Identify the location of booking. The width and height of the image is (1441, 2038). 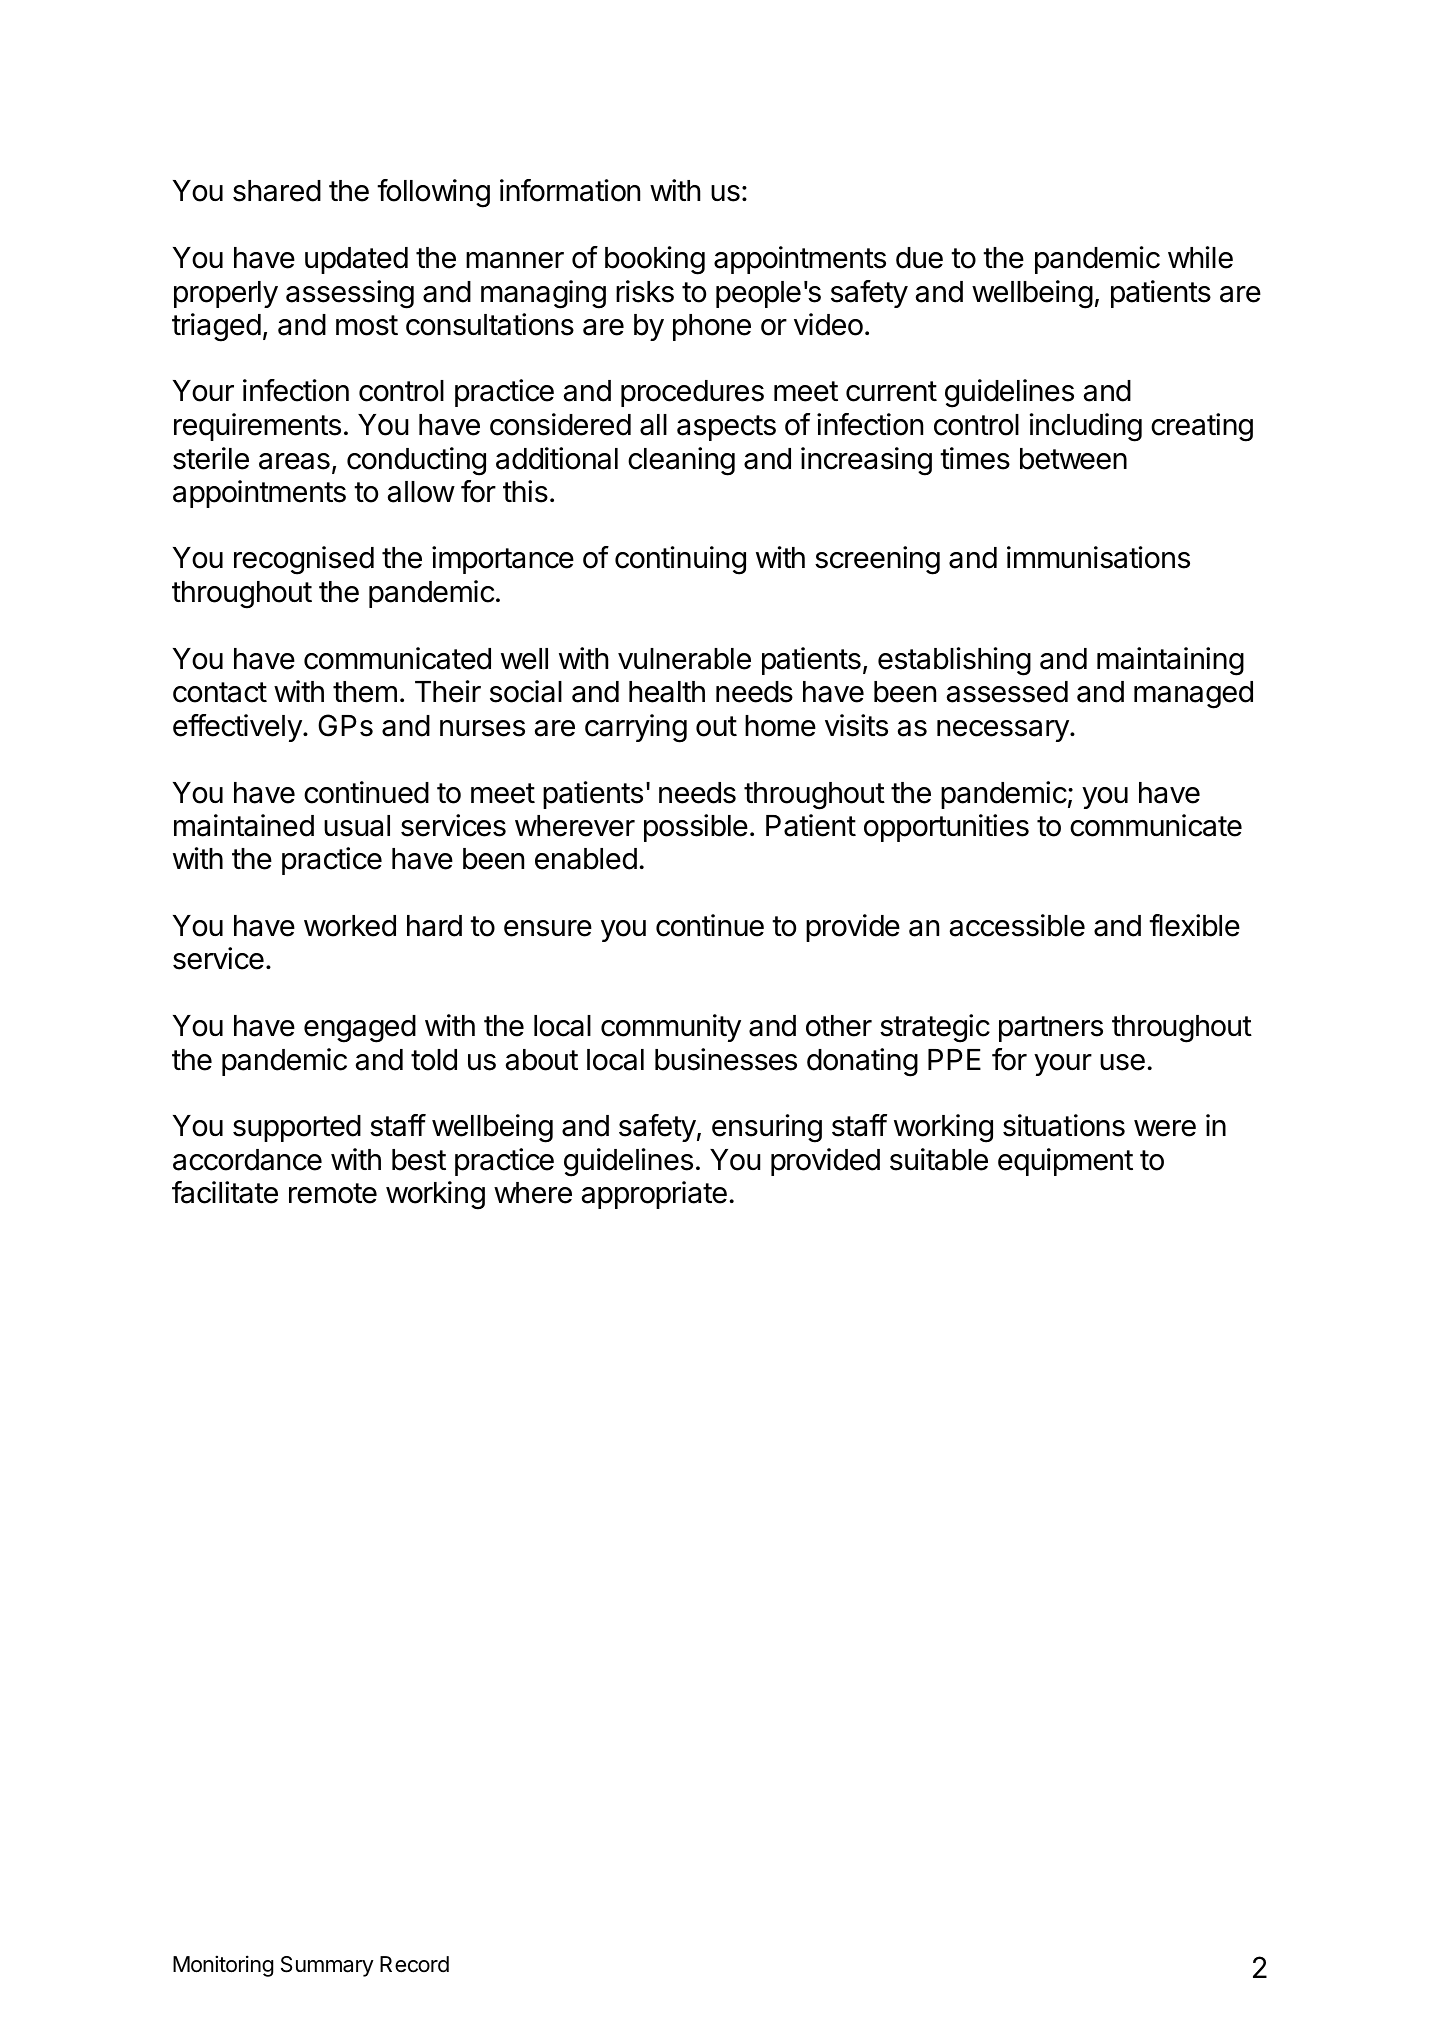
(655, 260).
